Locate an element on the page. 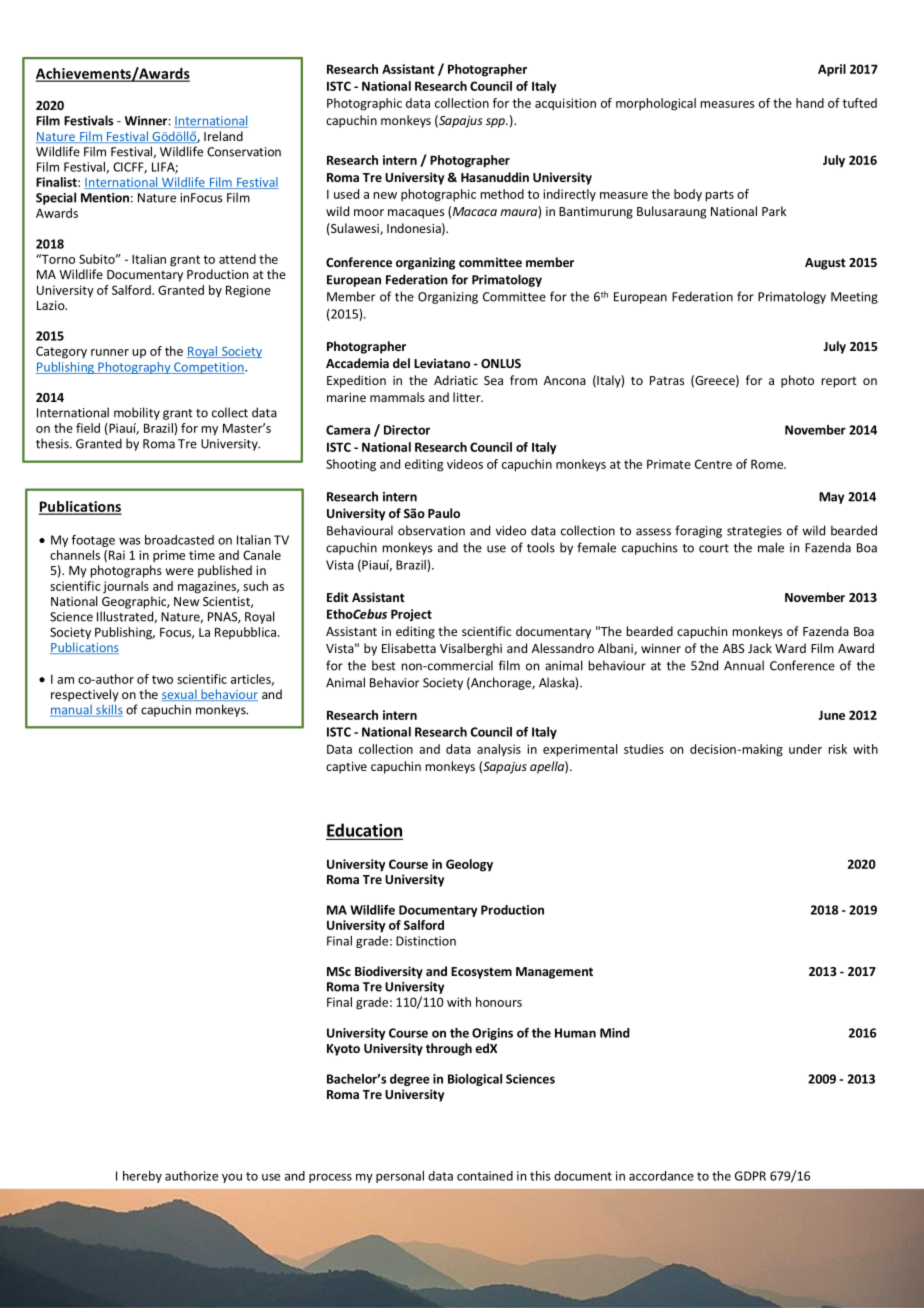 The height and width of the image is (1308, 924). Director is located at coordinates (407, 430).
